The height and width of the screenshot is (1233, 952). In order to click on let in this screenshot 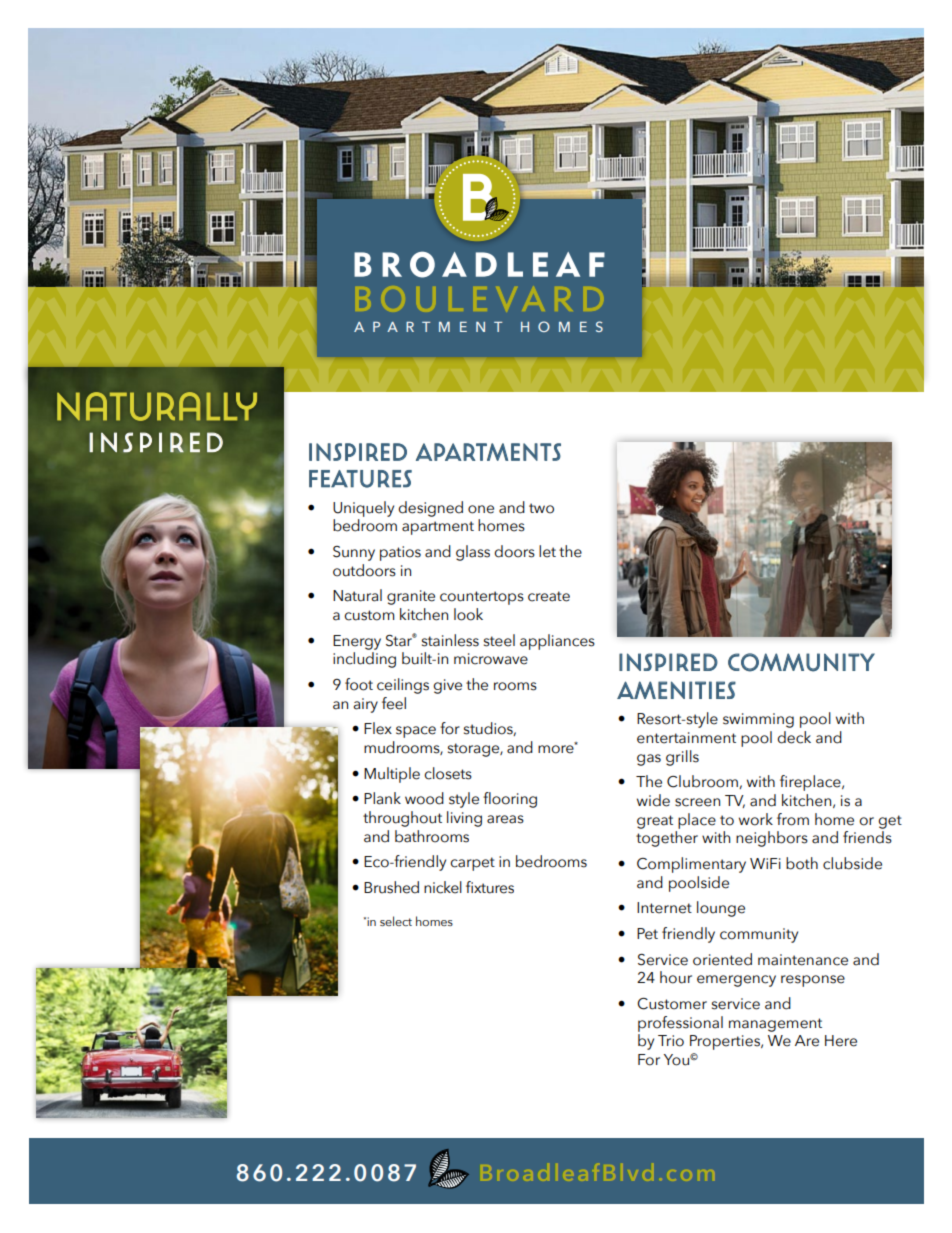, I will do `click(547, 551)`.
